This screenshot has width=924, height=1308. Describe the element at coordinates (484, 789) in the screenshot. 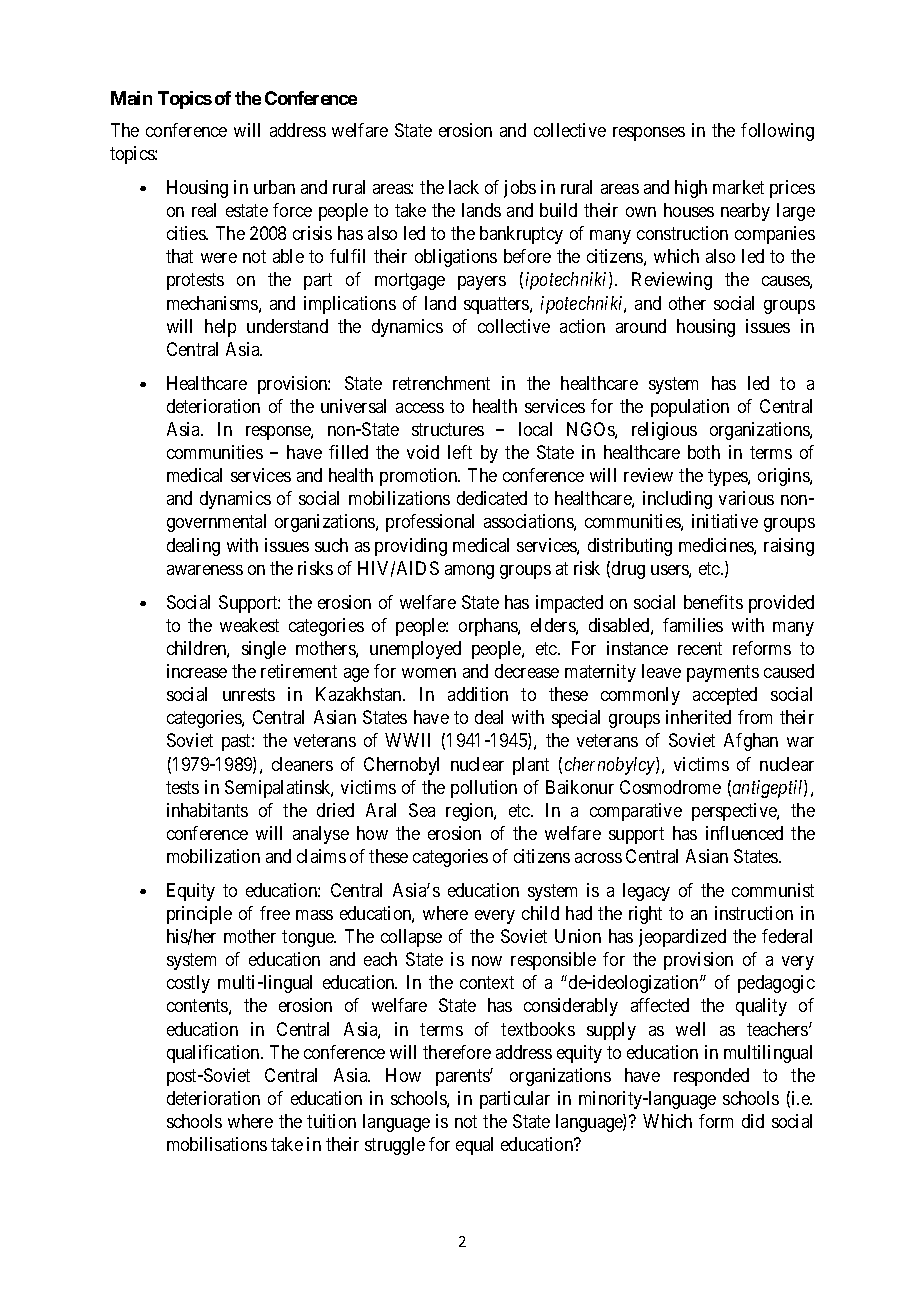

I see `pollution` at that location.
